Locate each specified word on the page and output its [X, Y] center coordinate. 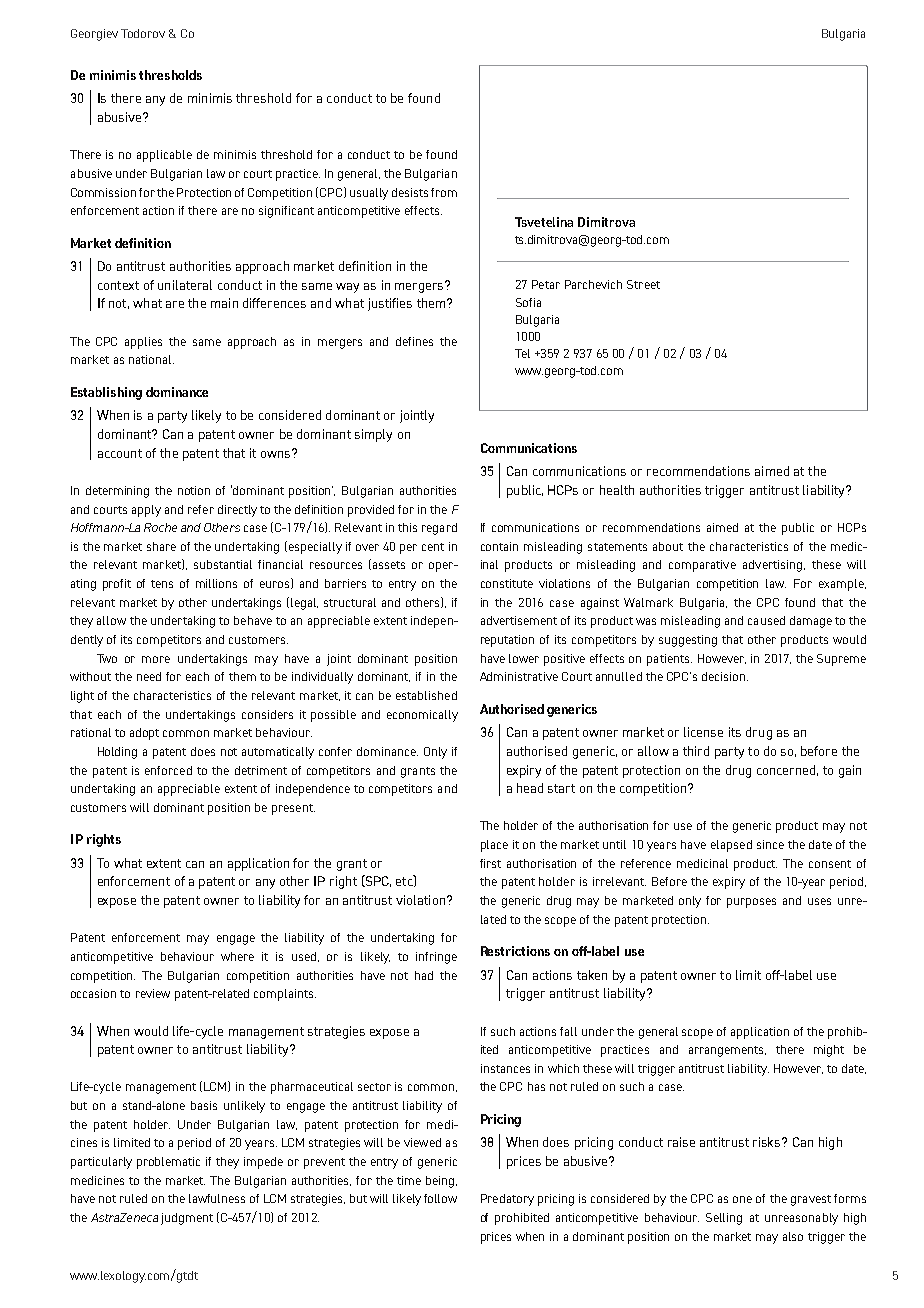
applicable [164, 156]
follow [440, 1198]
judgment [187, 1219]
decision [725, 676]
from [444, 192]
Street [643, 284]
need [149, 676]
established [426, 695]
